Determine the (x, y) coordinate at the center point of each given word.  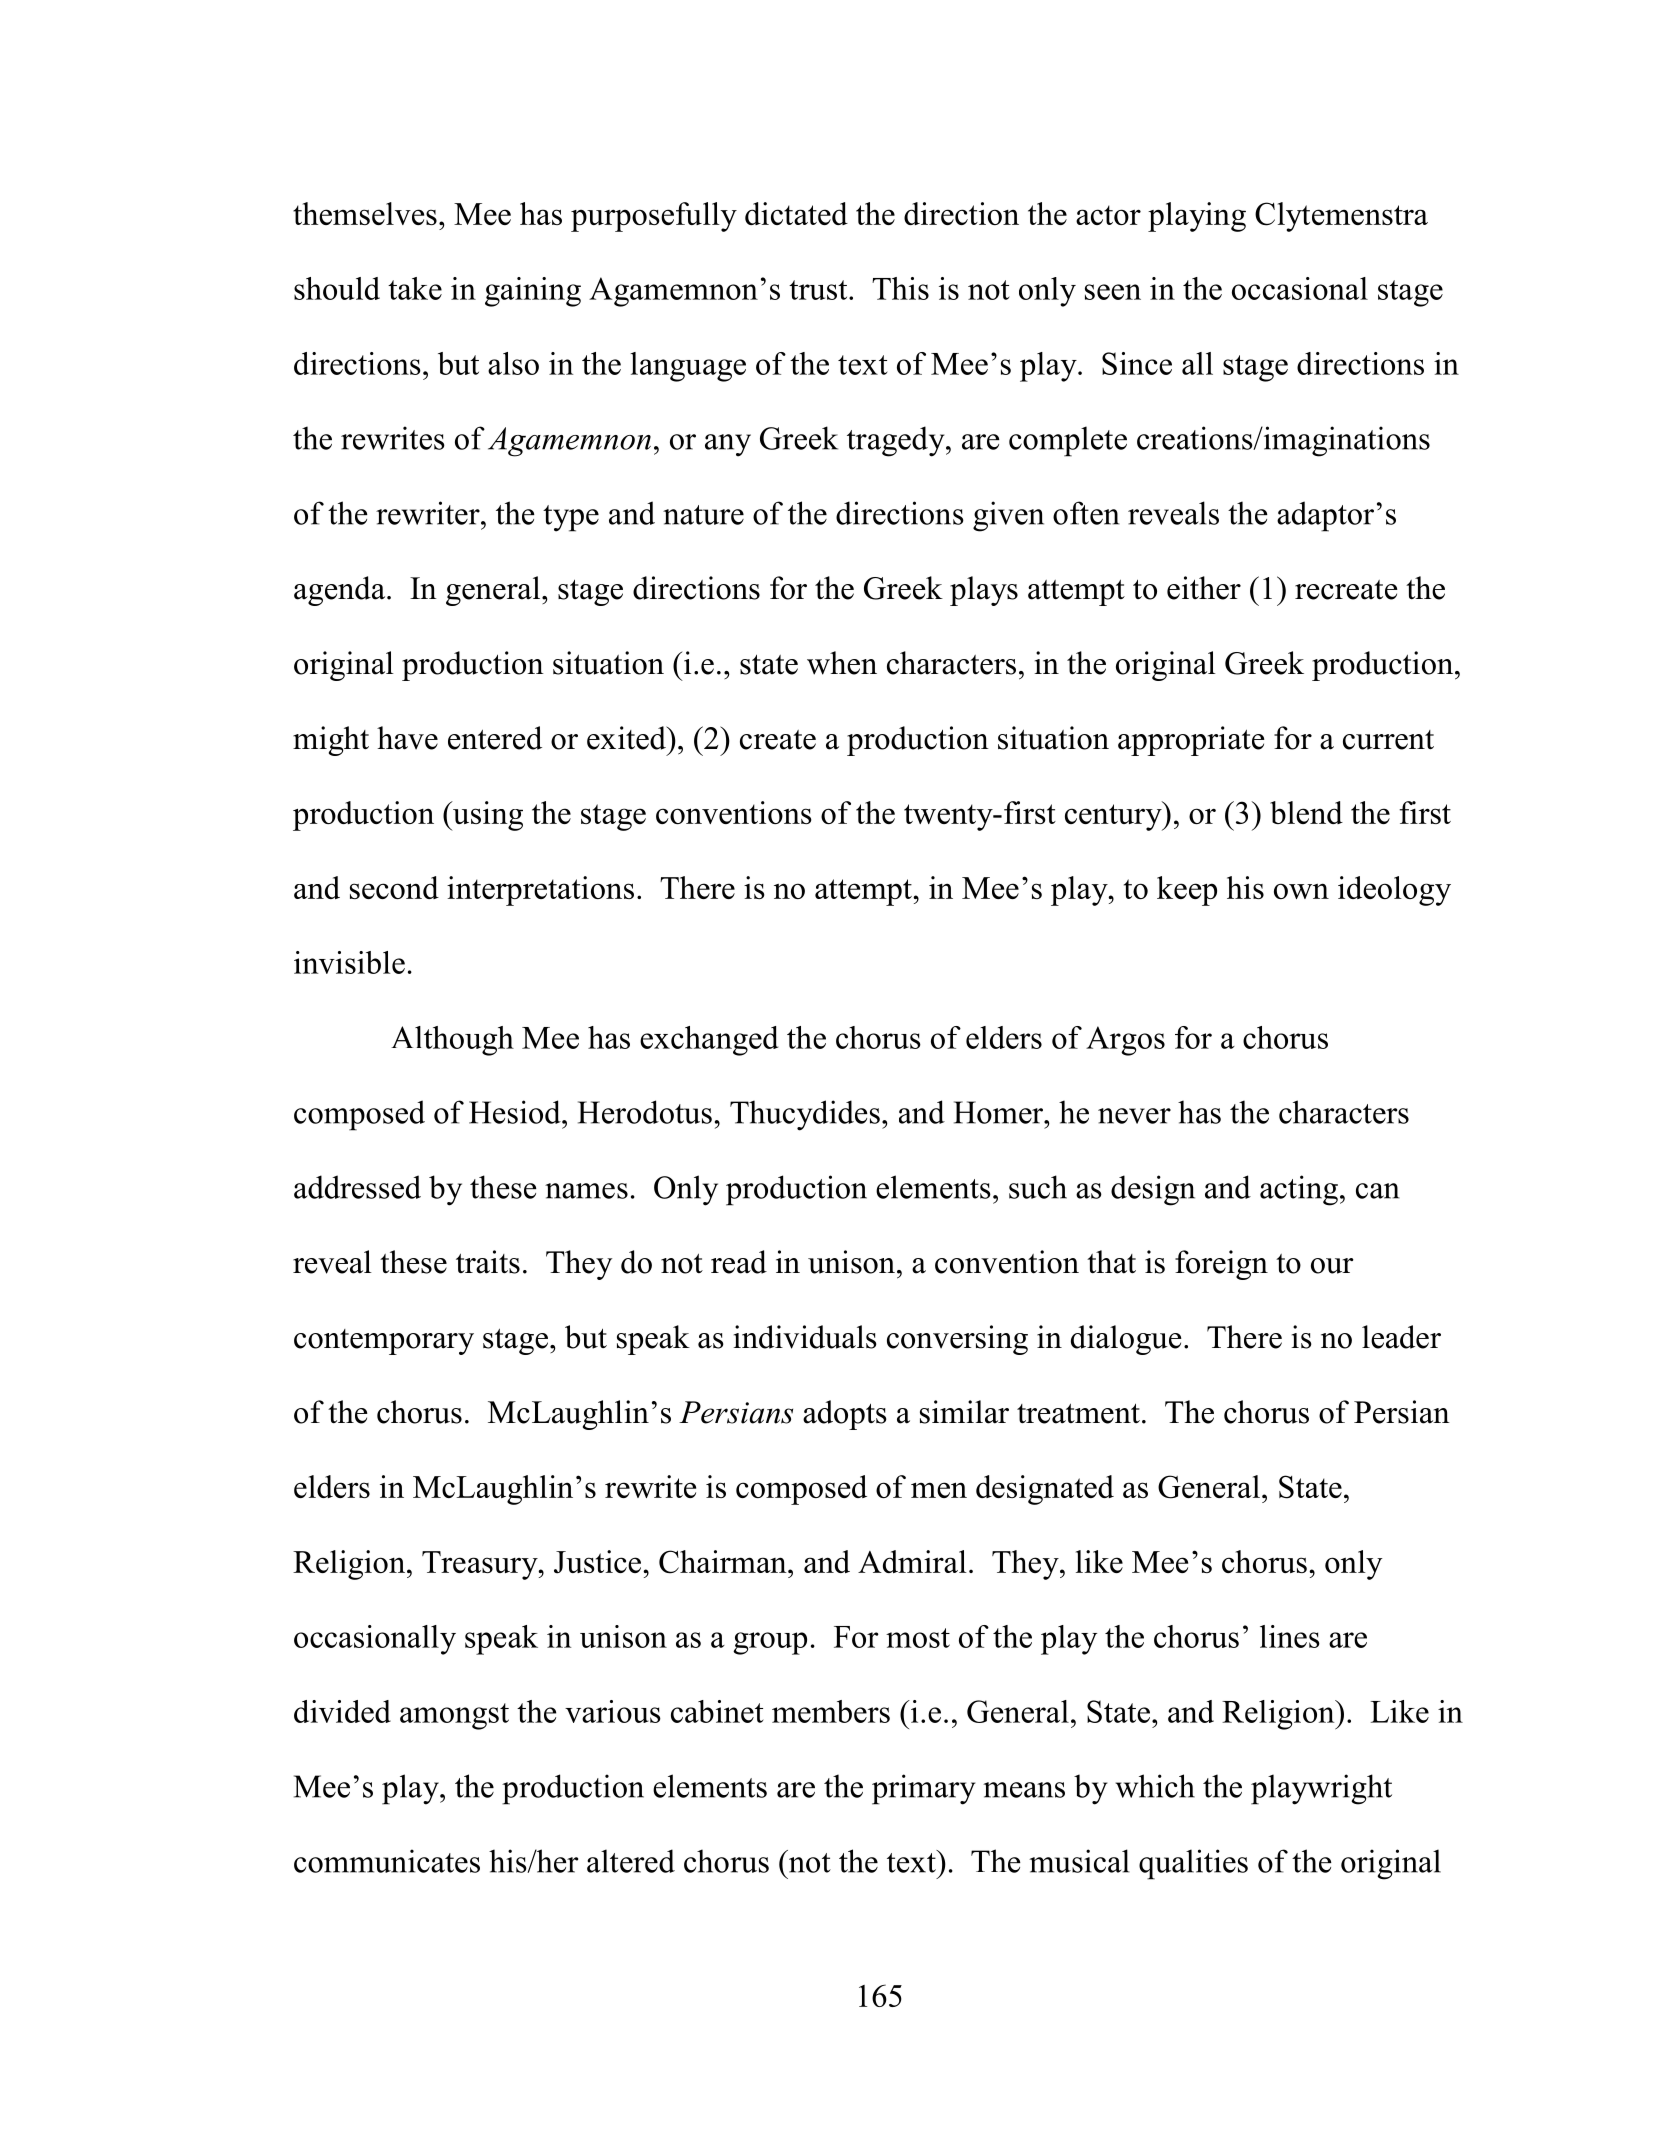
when (842, 663)
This (900, 288)
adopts (845, 1415)
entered (495, 738)
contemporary (384, 1342)
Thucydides (805, 1115)
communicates (387, 1861)
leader (1401, 1337)
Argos (1125, 1041)
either (1204, 588)
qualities (1193, 1864)
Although (452, 1041)
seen (1113, 292)
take (415, 288)
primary (923, 1789)
